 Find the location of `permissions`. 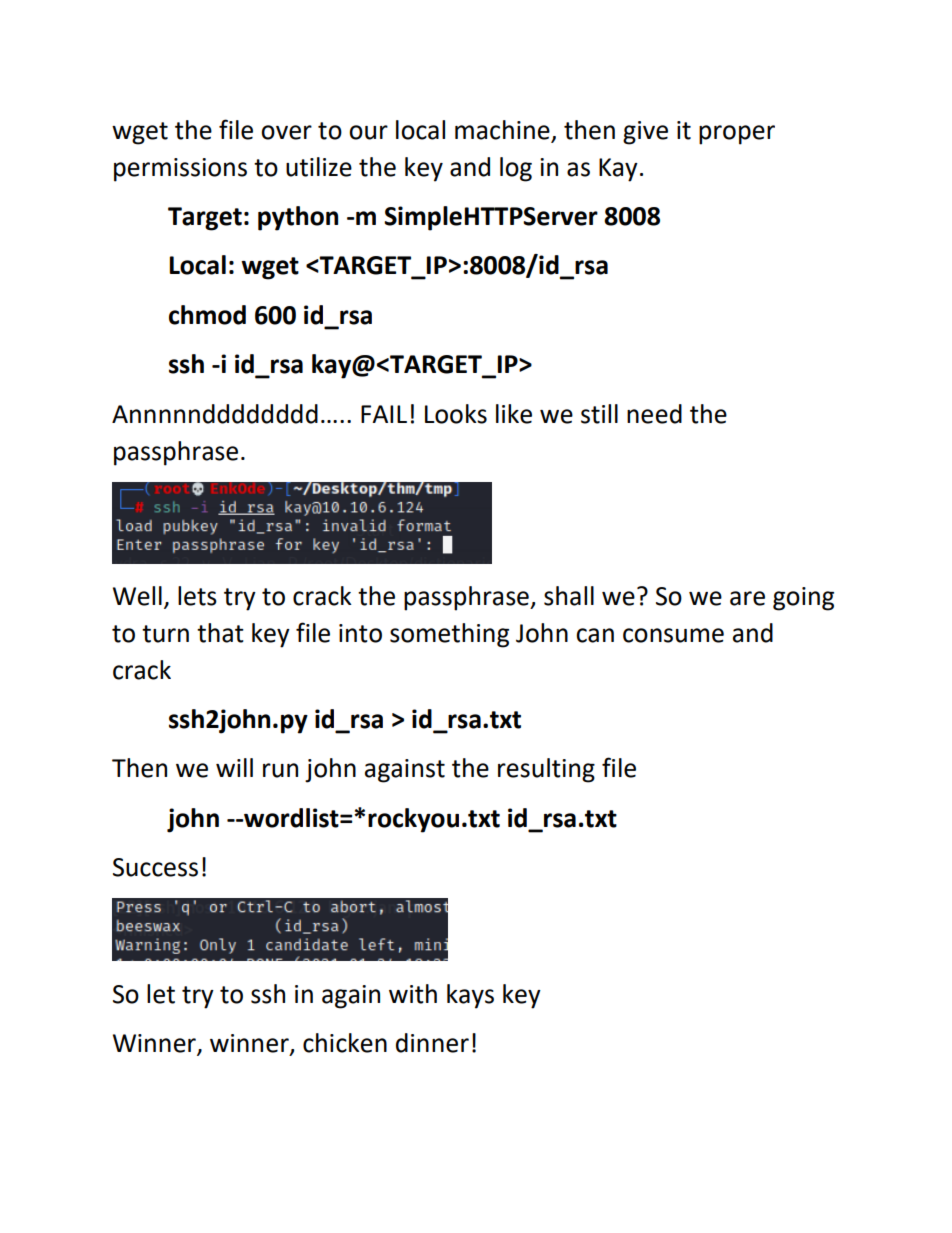

permissions is located at coordinates (180, 170).
